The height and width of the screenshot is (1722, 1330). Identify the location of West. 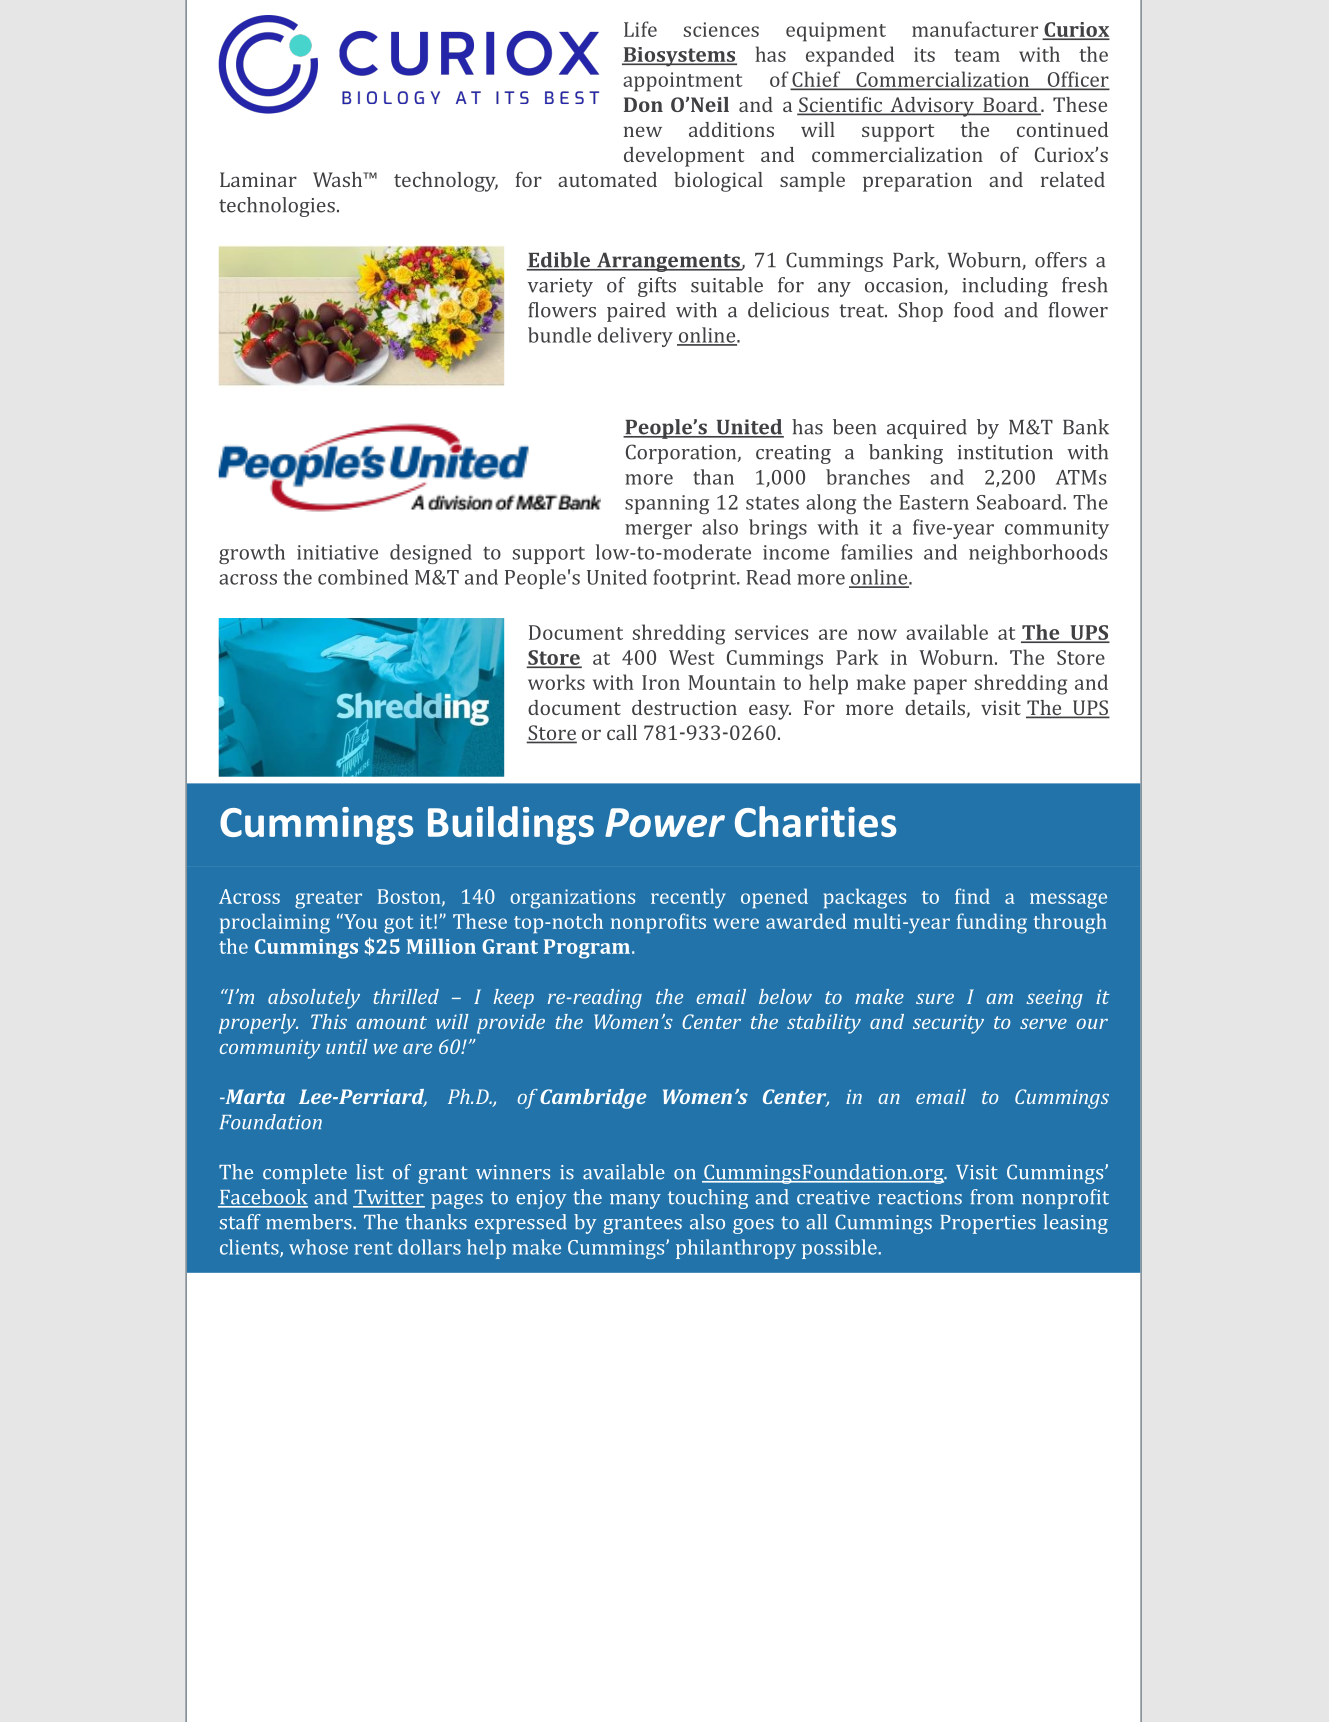
(691, 657).
